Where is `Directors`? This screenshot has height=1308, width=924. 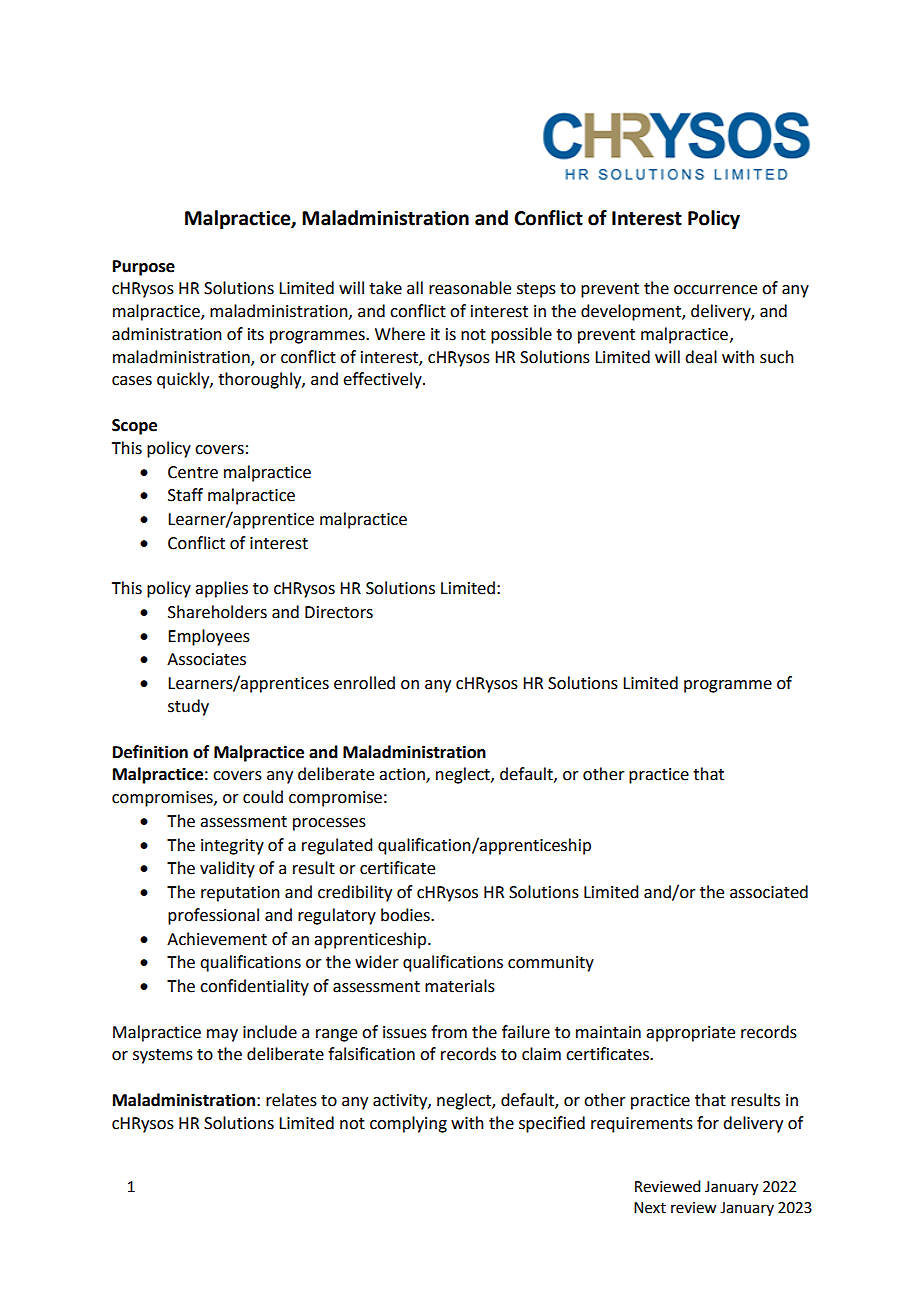 Directors is located at coordinates (339, 612).
